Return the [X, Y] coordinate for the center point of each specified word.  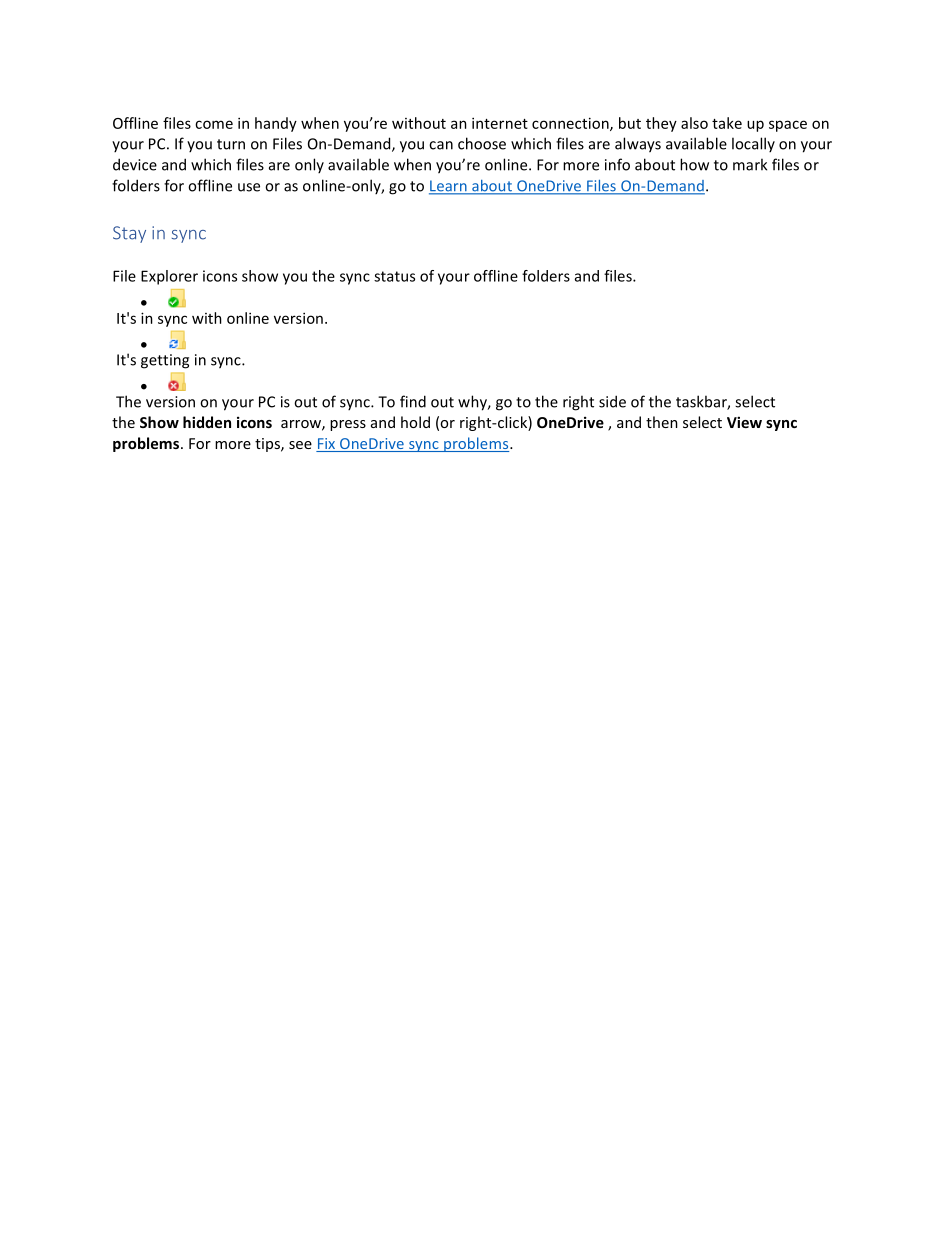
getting [165, 361]
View [744, 422]
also [694, 123]
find [413, 401]
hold [415, 422]
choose [482, 143]
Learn [449, 187]
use [249, 187]
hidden [207, 422]
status [394, 276]
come [214, 124]
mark [750, 164]
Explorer [169, 277]
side [612, 401]
